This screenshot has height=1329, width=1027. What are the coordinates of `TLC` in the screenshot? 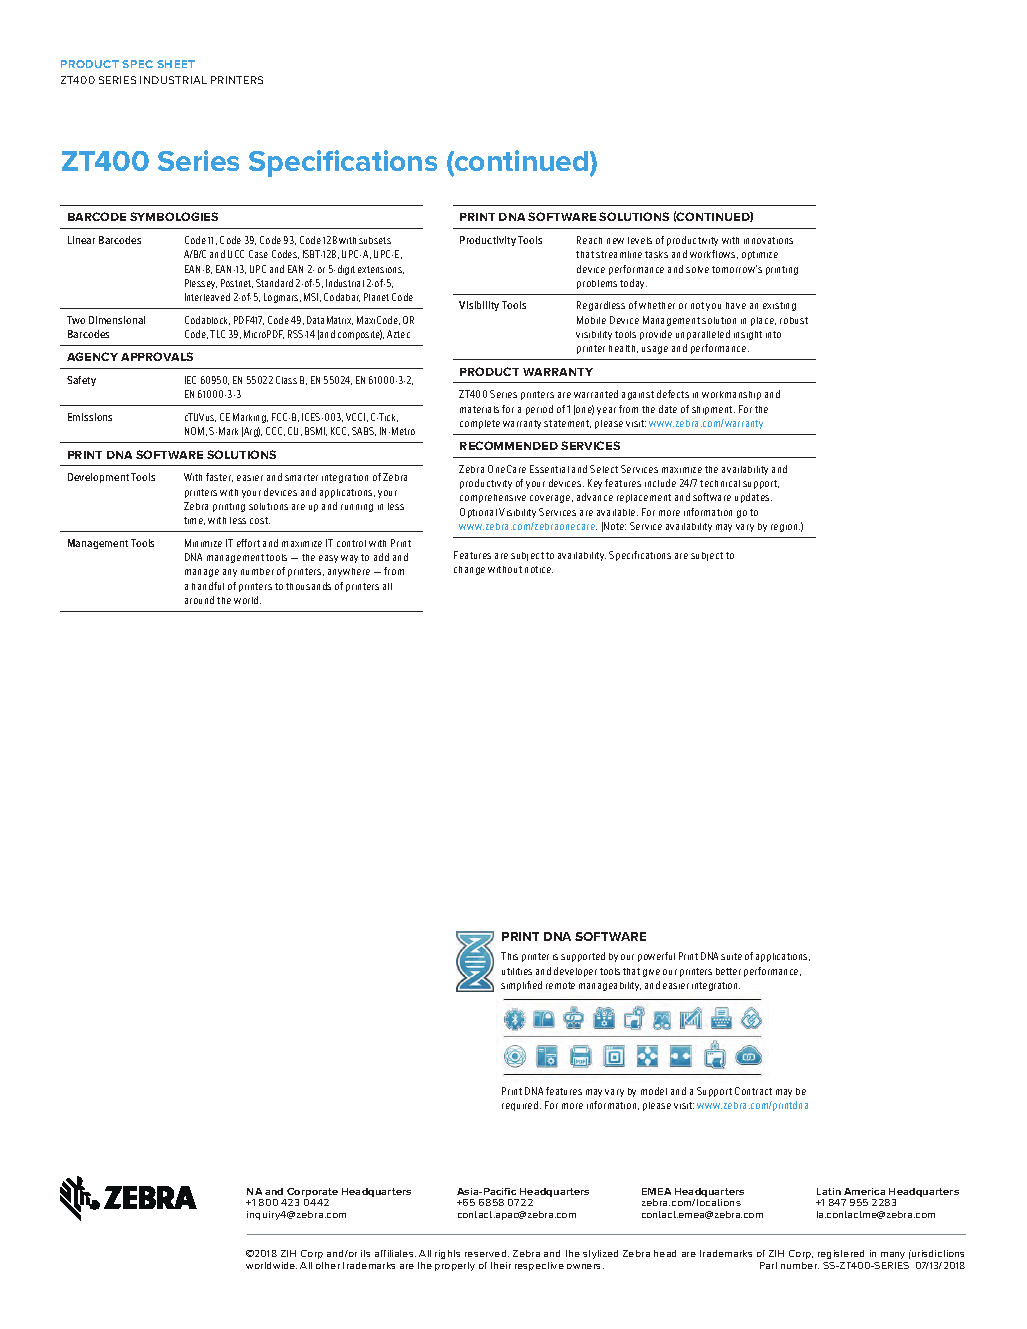 It's located at (217, 334).
